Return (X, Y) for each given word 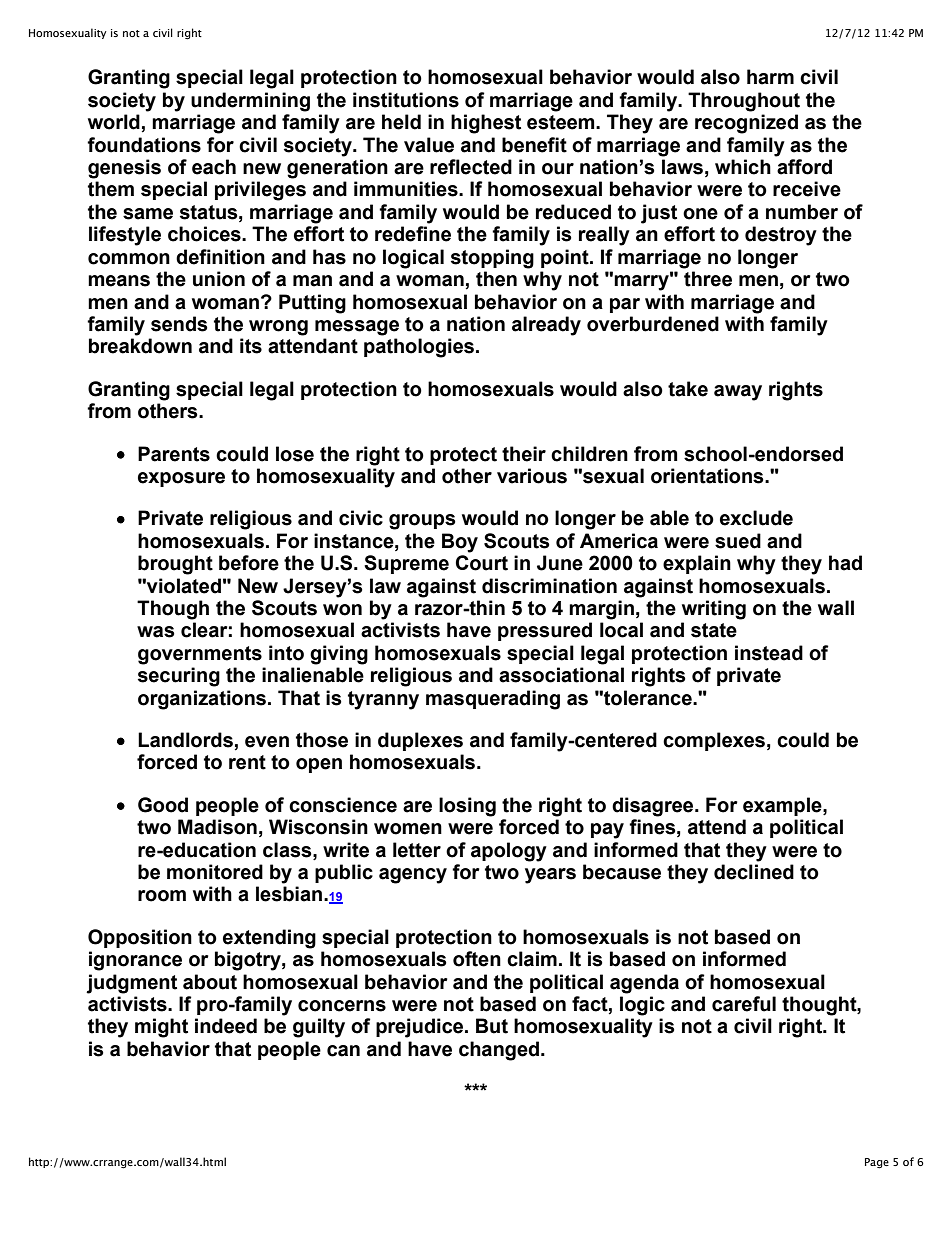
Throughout (744, 102)
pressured (545, 631)
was (156, 632)
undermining (250, 102)
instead (769, 653)
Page (877, 1163)
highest (486, 124)
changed (499, 1051)
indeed (226, 1026)
